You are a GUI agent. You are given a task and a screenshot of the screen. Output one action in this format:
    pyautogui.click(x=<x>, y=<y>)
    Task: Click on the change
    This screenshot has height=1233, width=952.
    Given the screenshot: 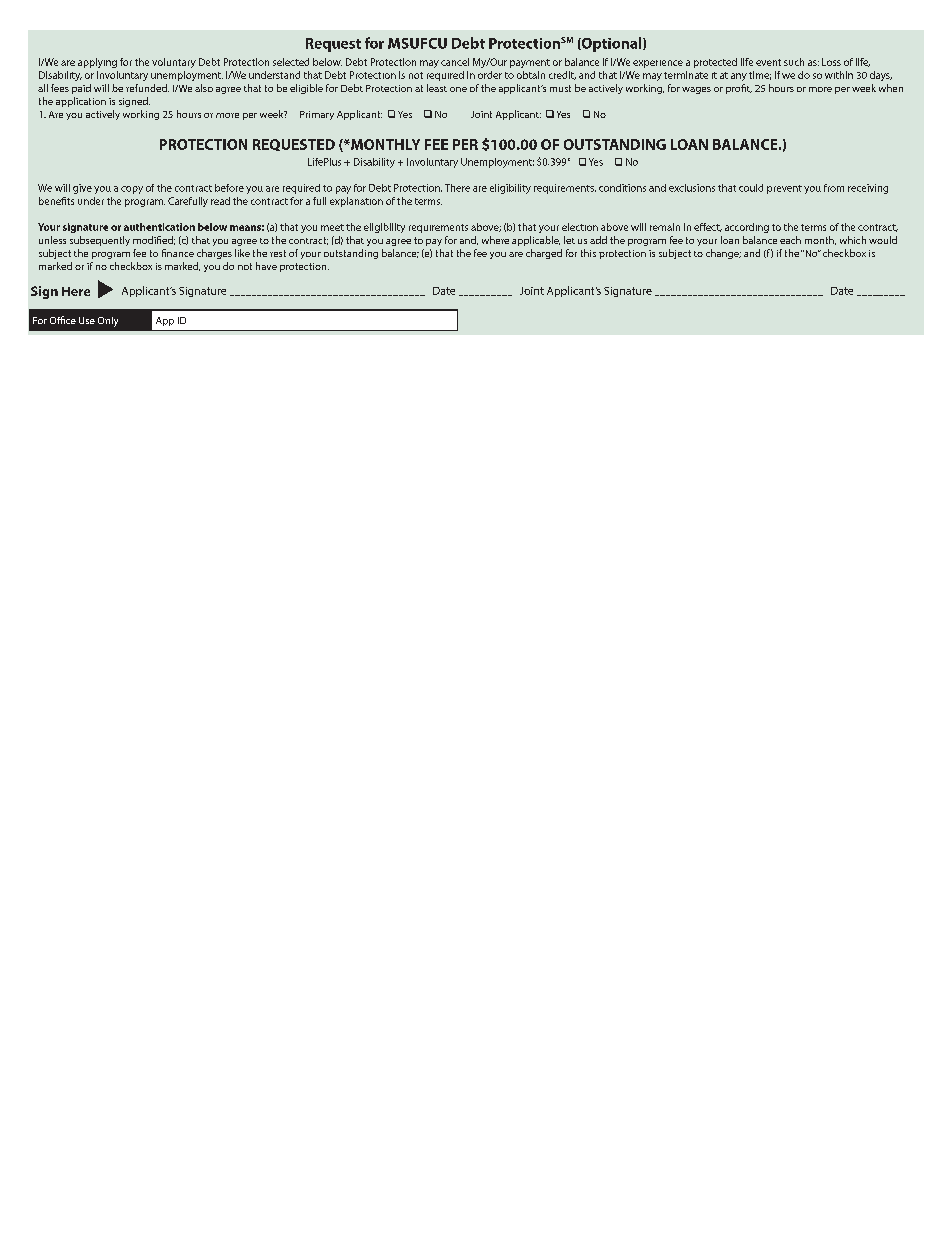 What is the action you would take?
    pyautogui.click(x=723, y=254)
